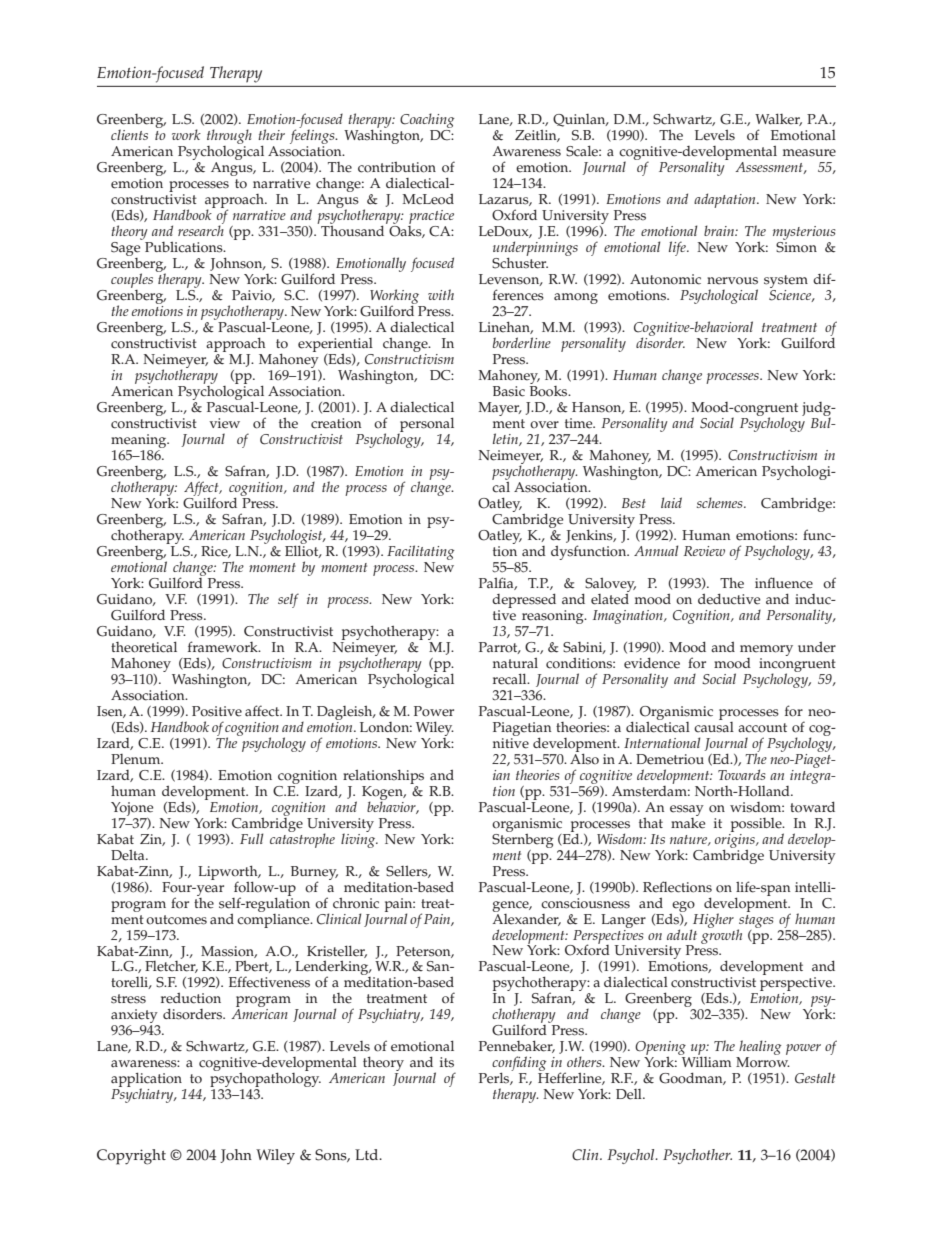 This screenshot has width=952, height=1240. Describe the element at coordinates (515, 663) in the screenshot. I see `natural` at that location.
